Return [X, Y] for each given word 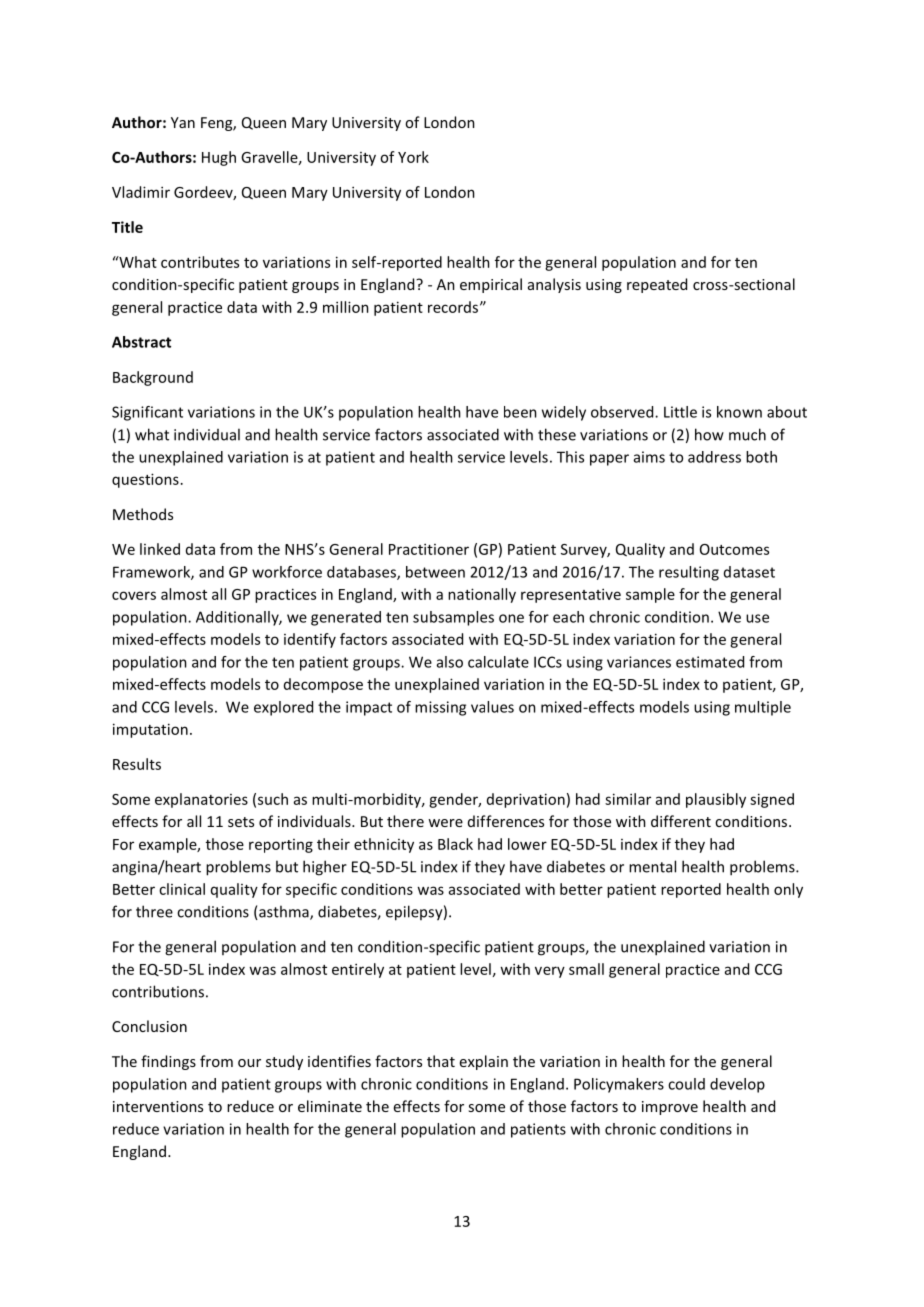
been [520, 412]
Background [153, 378]
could [686, 1084]
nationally [482, 595]
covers [134, 595]
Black [455, 844]
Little [680, 412]
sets [241, 822]
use [757, 618]
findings [168, 1062]
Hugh [219, 158]
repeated [657, 285]
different [681, 821]
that [441, 1061]
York [413, 157]
